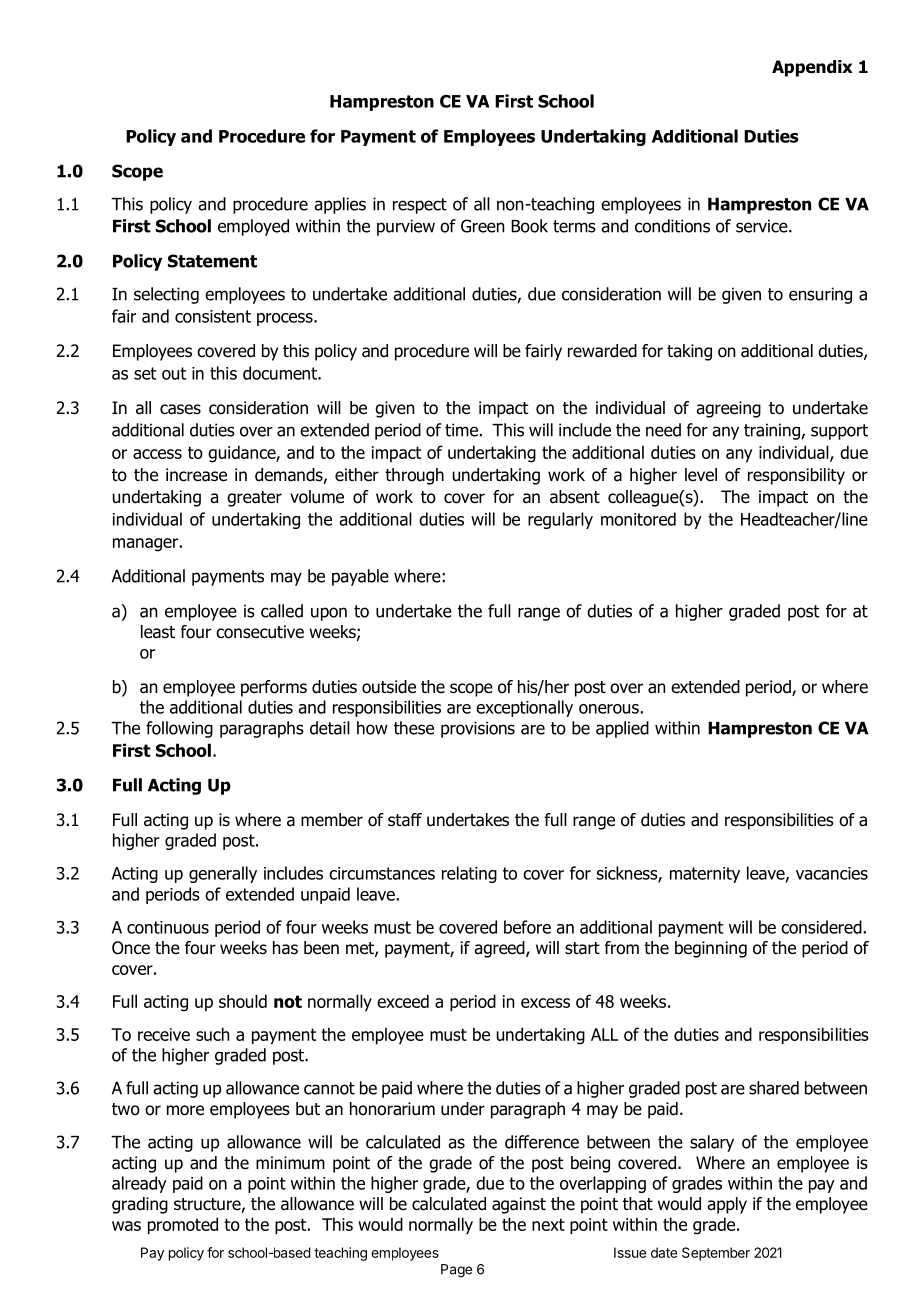 The width and height of the document is (924, 1308). I want to click on apply, so click(727, 1205).
